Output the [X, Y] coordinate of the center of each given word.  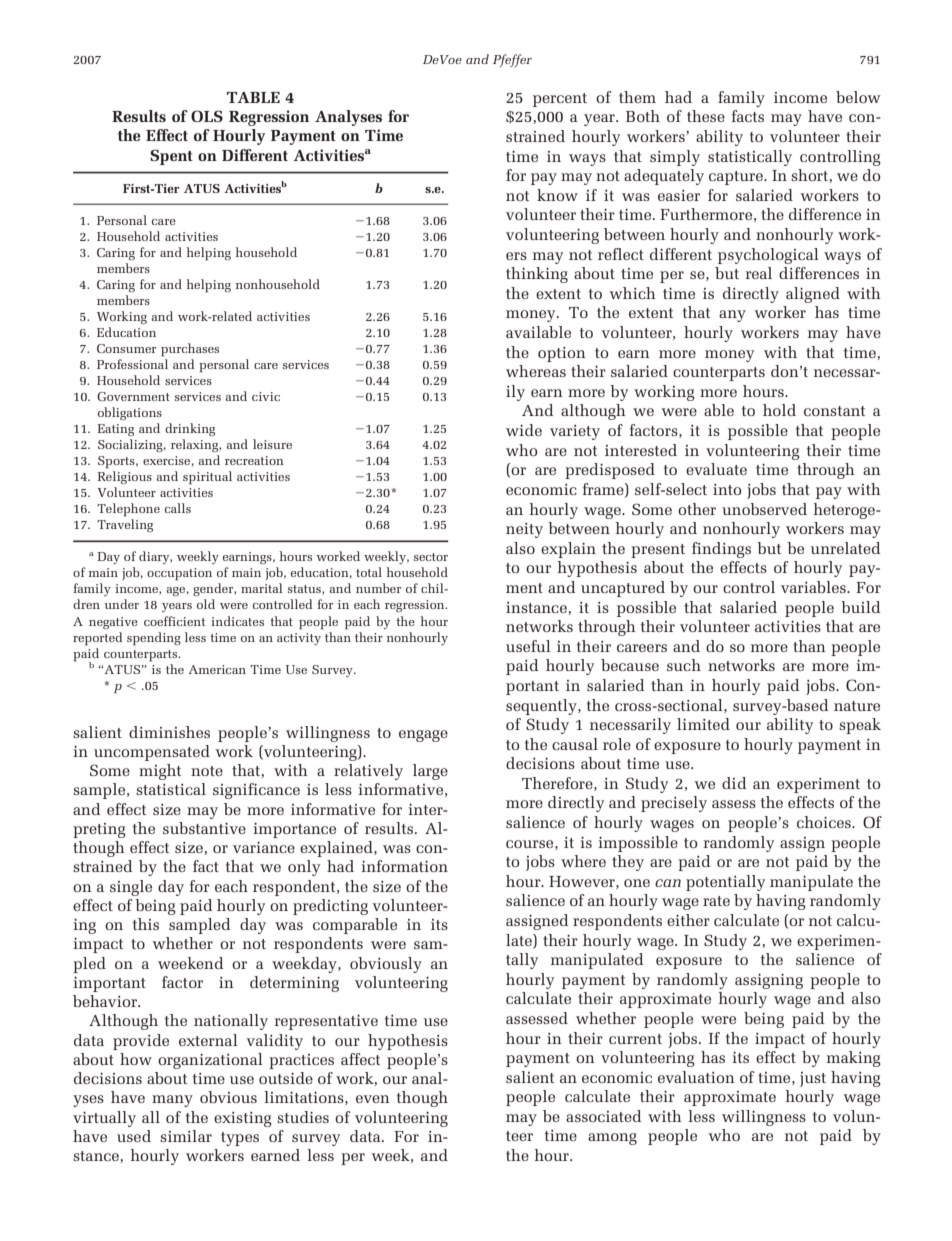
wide [524, 430]
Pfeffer [512, 60]
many [172, 1101]
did [734, 783]
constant [835, 411]
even [373, 1099]
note [207, 771]
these [706, 116]
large [430, 772]
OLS [207, 116]
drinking [190, 429]
